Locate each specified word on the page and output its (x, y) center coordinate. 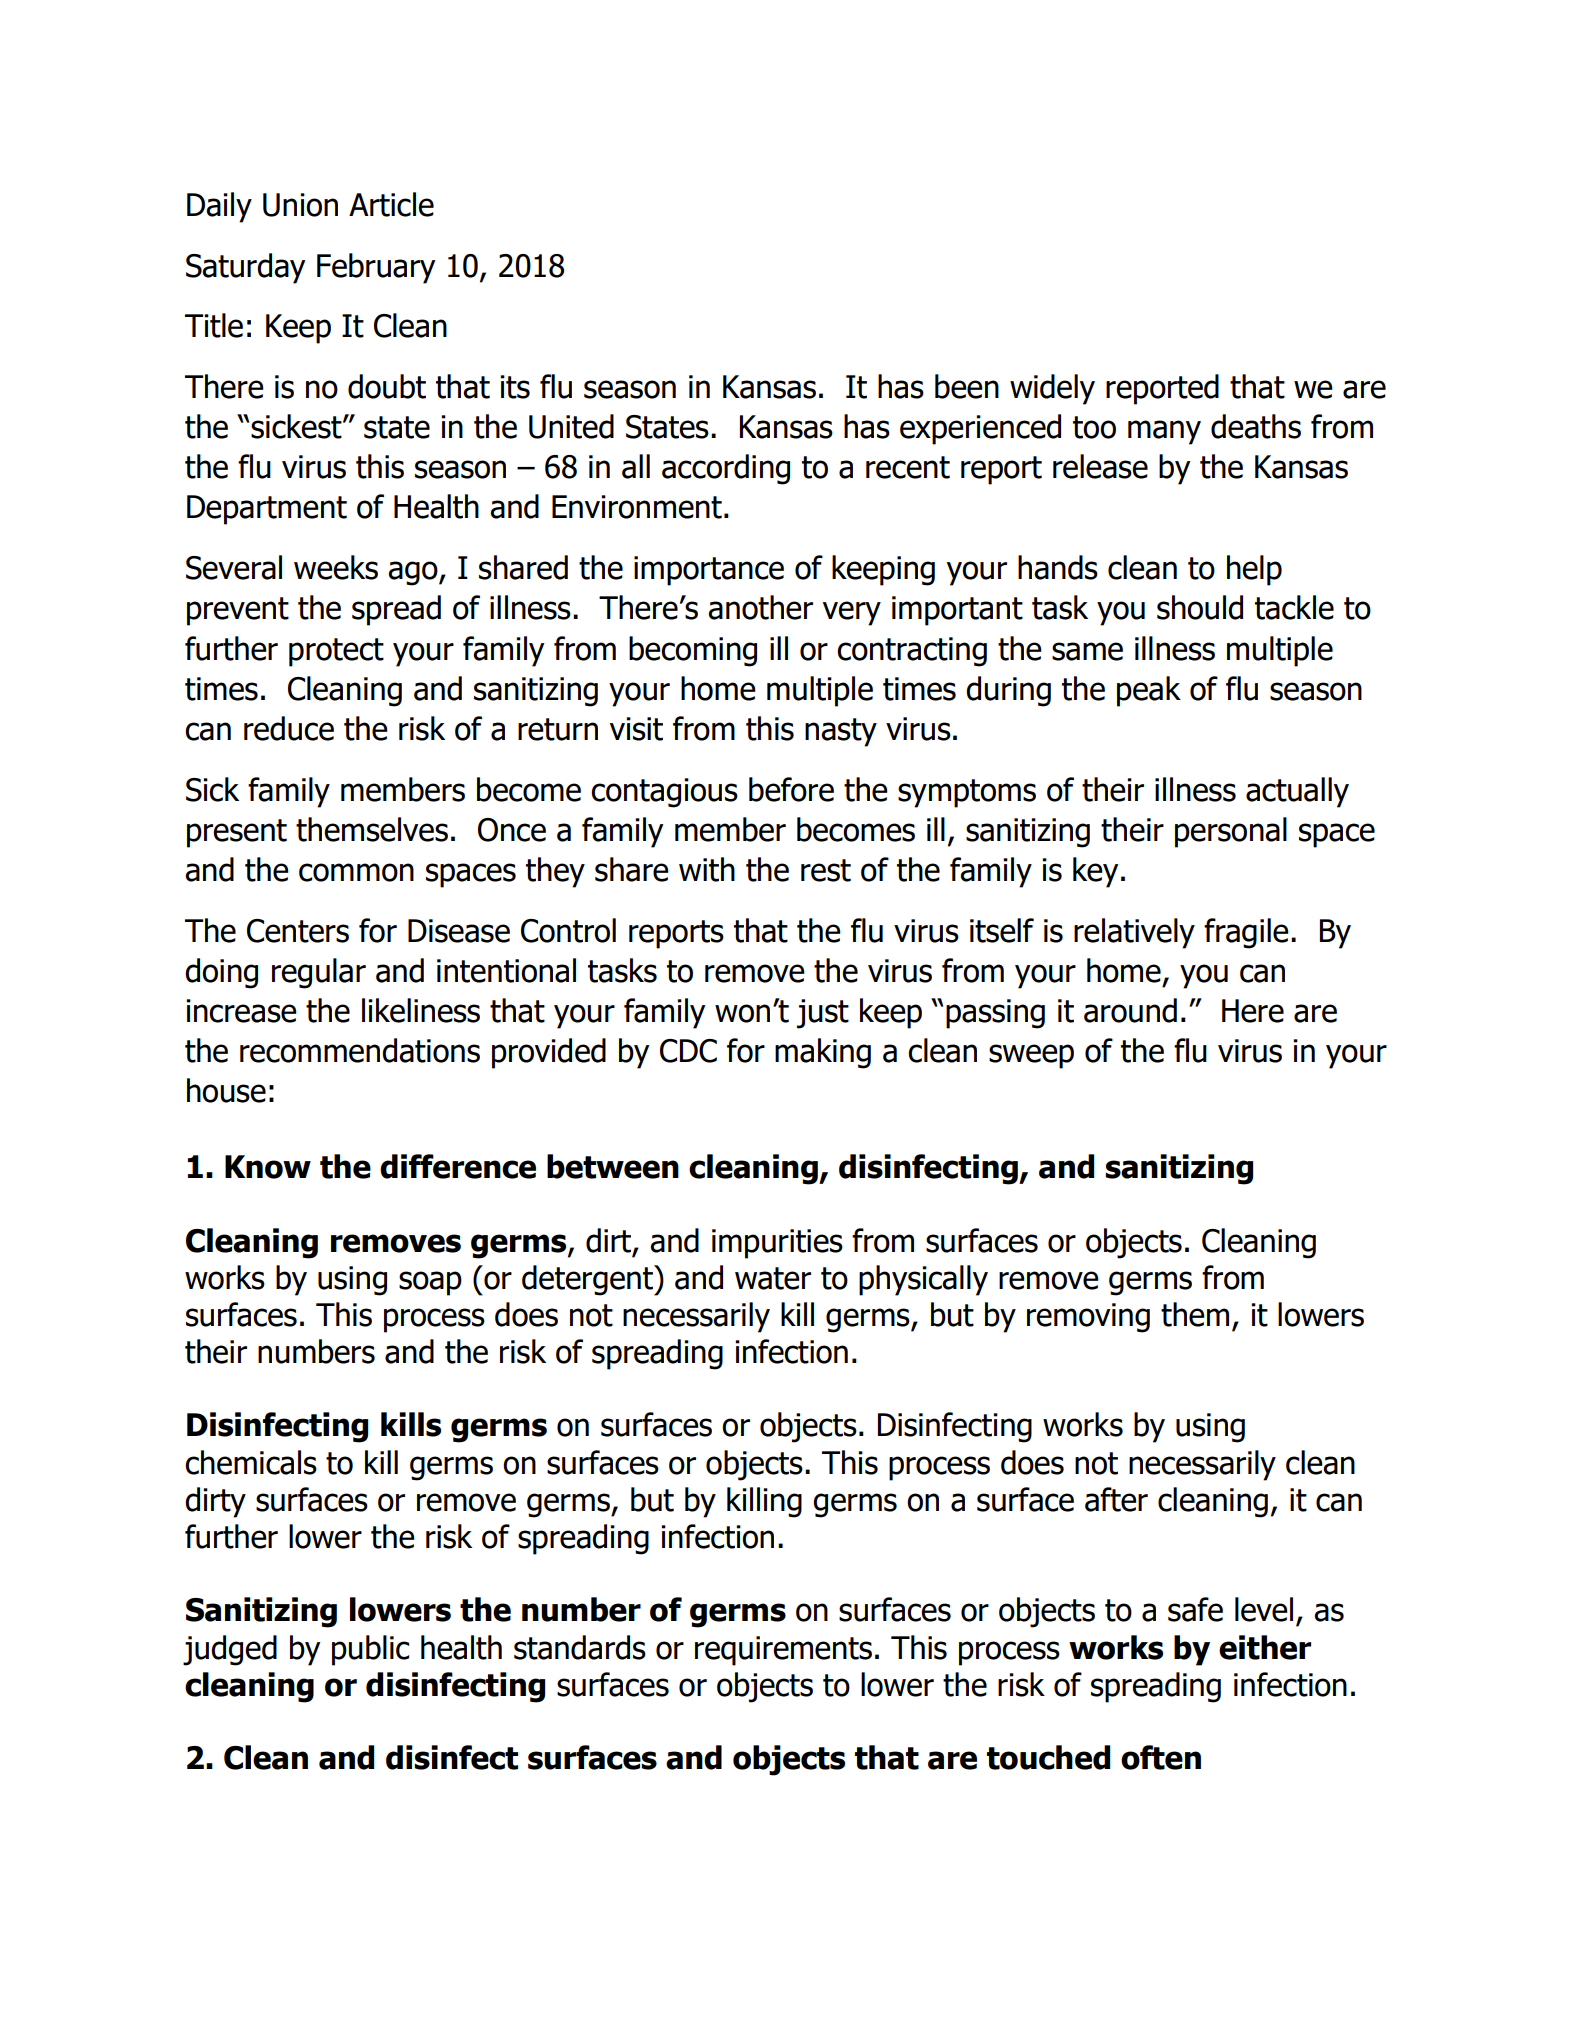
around (1130, 1010)
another (760, 607)
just (823, 1014)
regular (319, 973)
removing (1088, 1318)
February (376, 268)
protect (336, 652)
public (370, 1650)
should (1200, 607)
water (773, 1278)
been (967, 386)
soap (430, 1283)
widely (1052, 389)
